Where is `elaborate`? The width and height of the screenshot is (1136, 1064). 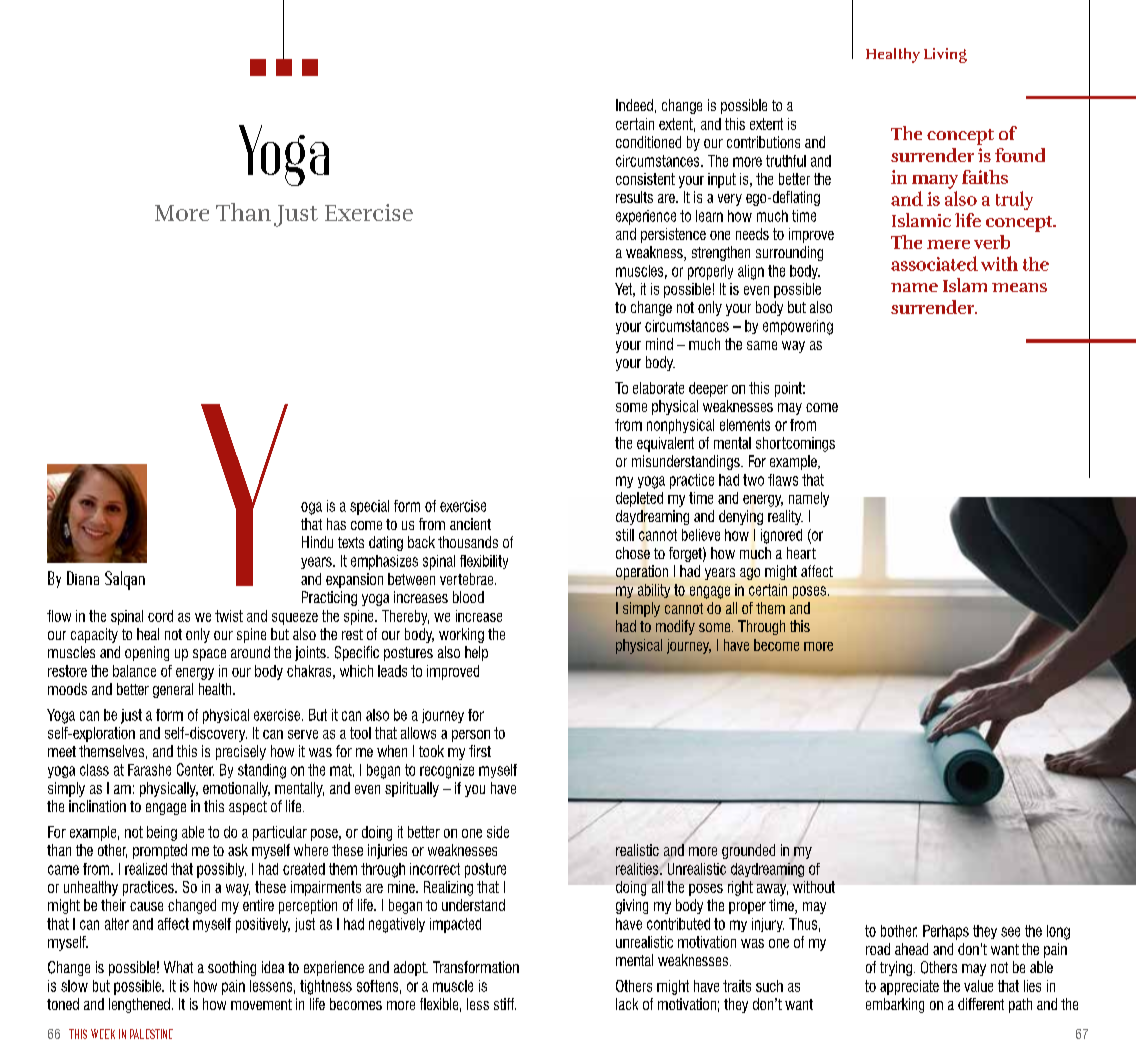
elaborate is located at coordinates (658, 388).
